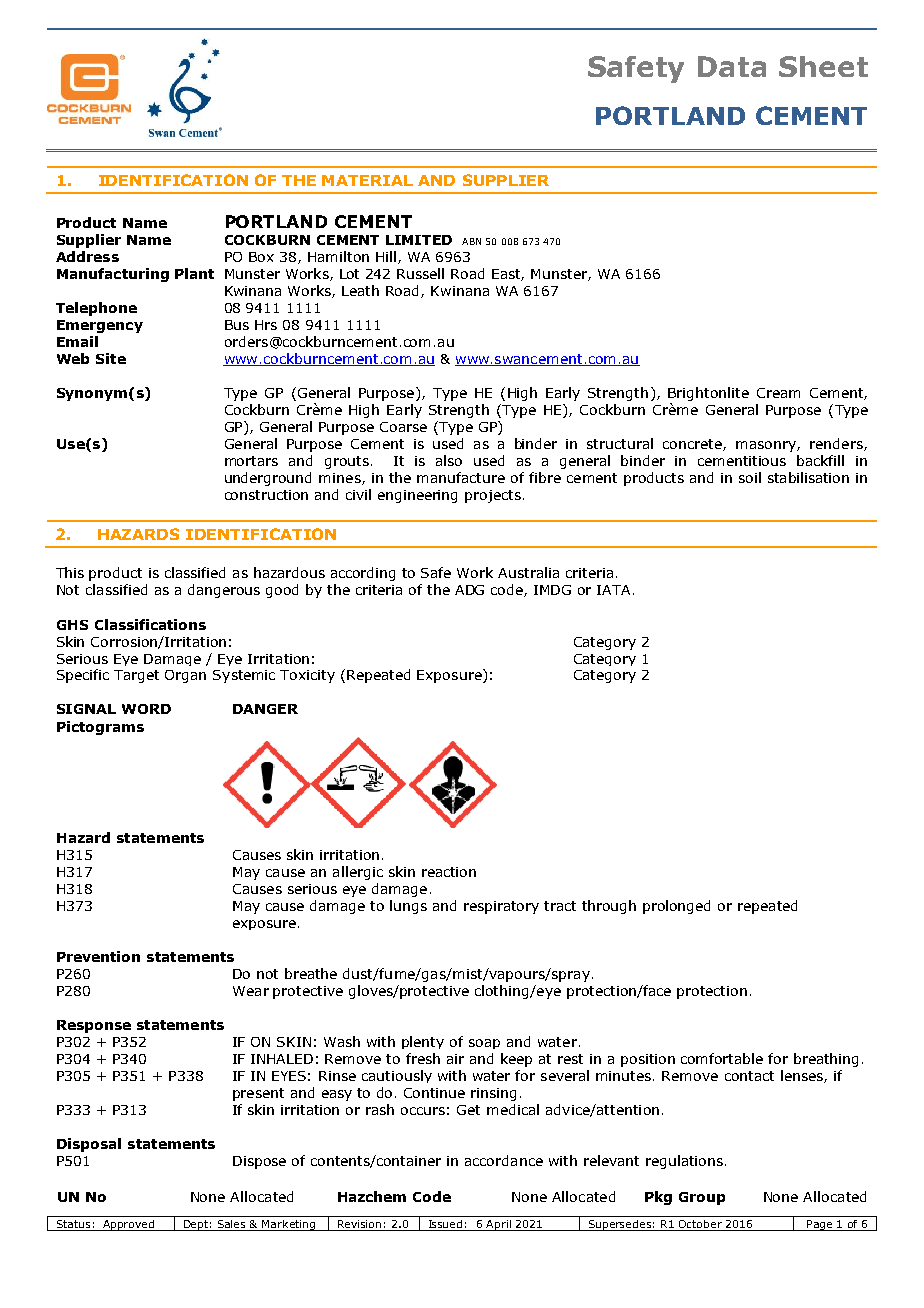  I want to click on Address, so click(87, 256).
